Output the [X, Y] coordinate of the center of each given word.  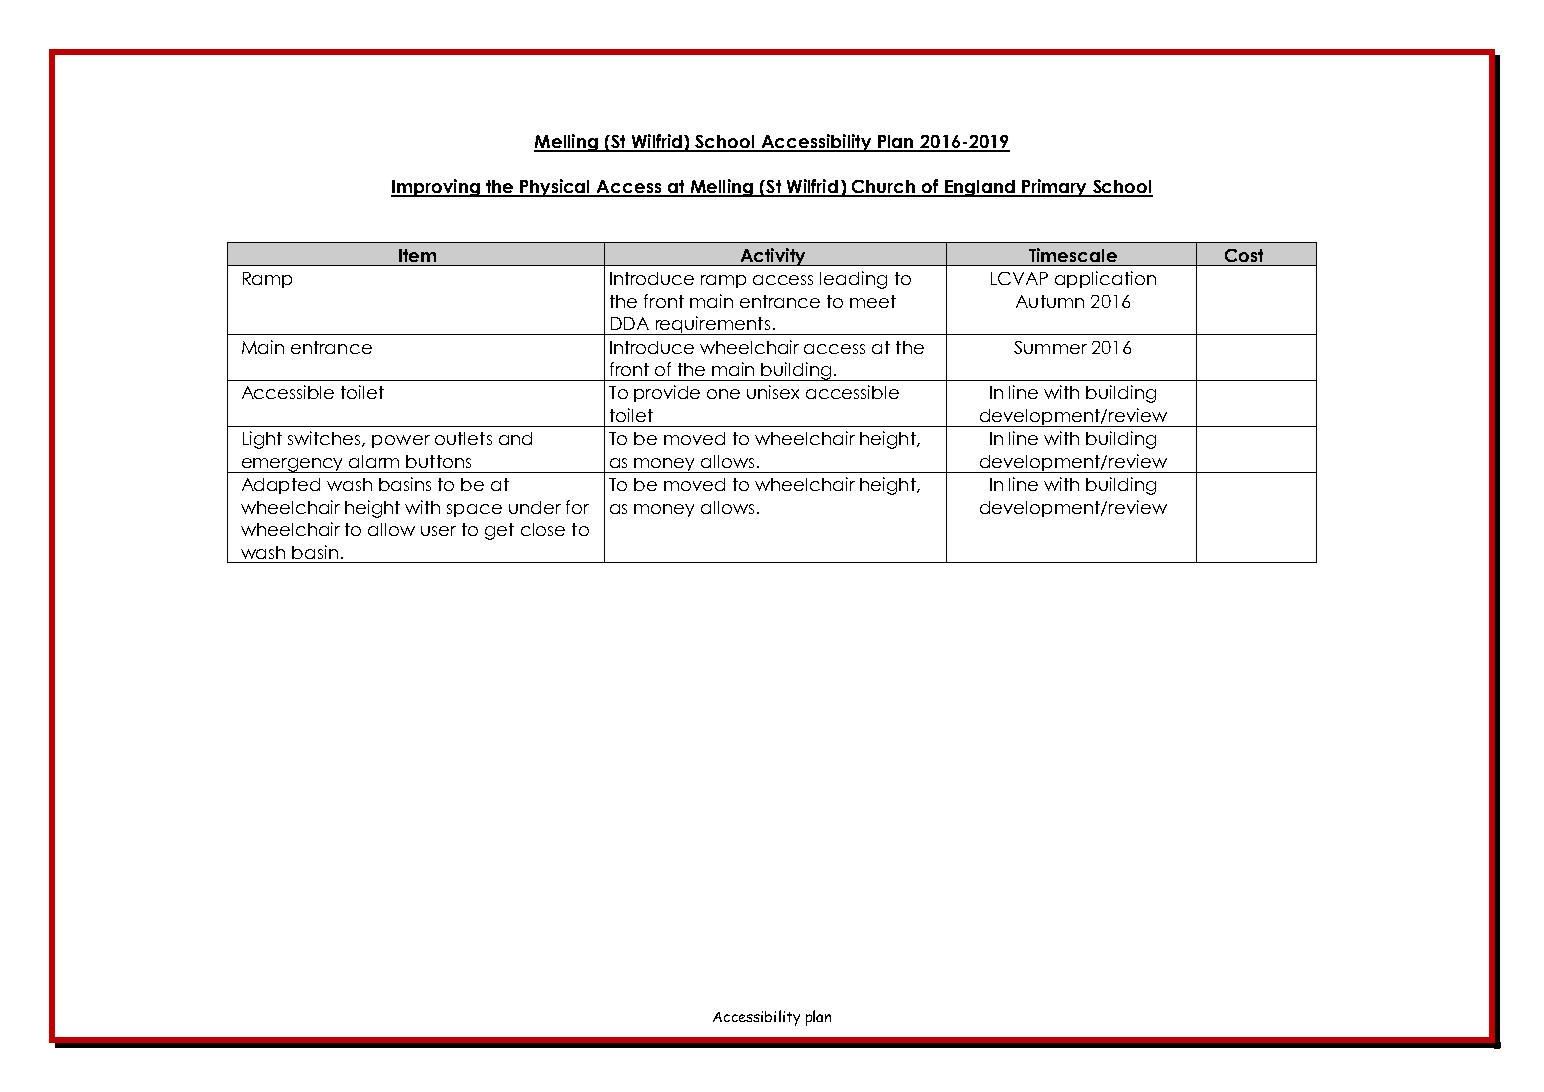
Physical [555, 188]
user [438, 531]
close [543, 529]
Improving [436, 188]
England [980, 188]
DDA [630, 323]
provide [667, 393]
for [577, 507]
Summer [1050, 347]
